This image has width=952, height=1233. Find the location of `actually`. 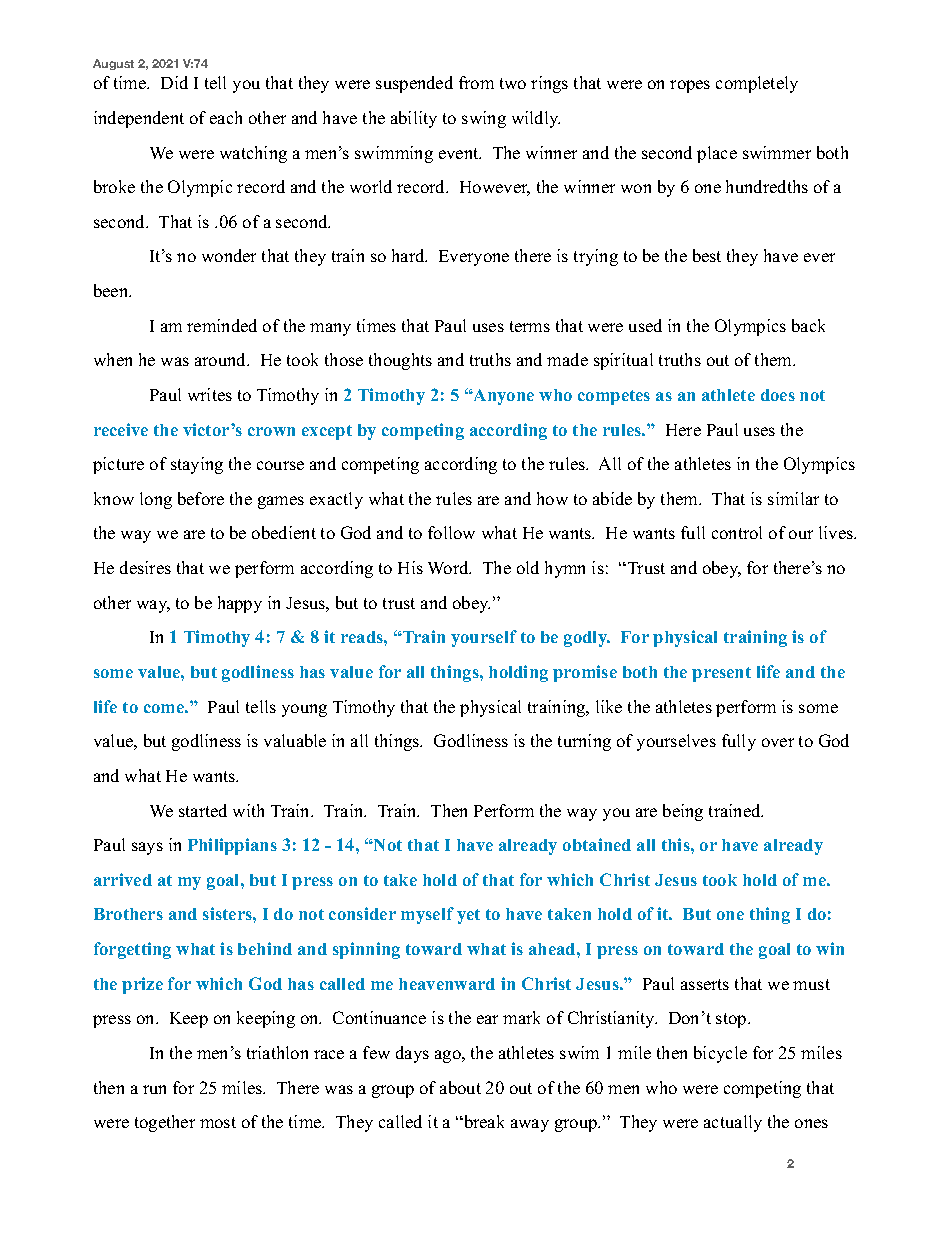

actually is located at coordinates (733, 1123).
